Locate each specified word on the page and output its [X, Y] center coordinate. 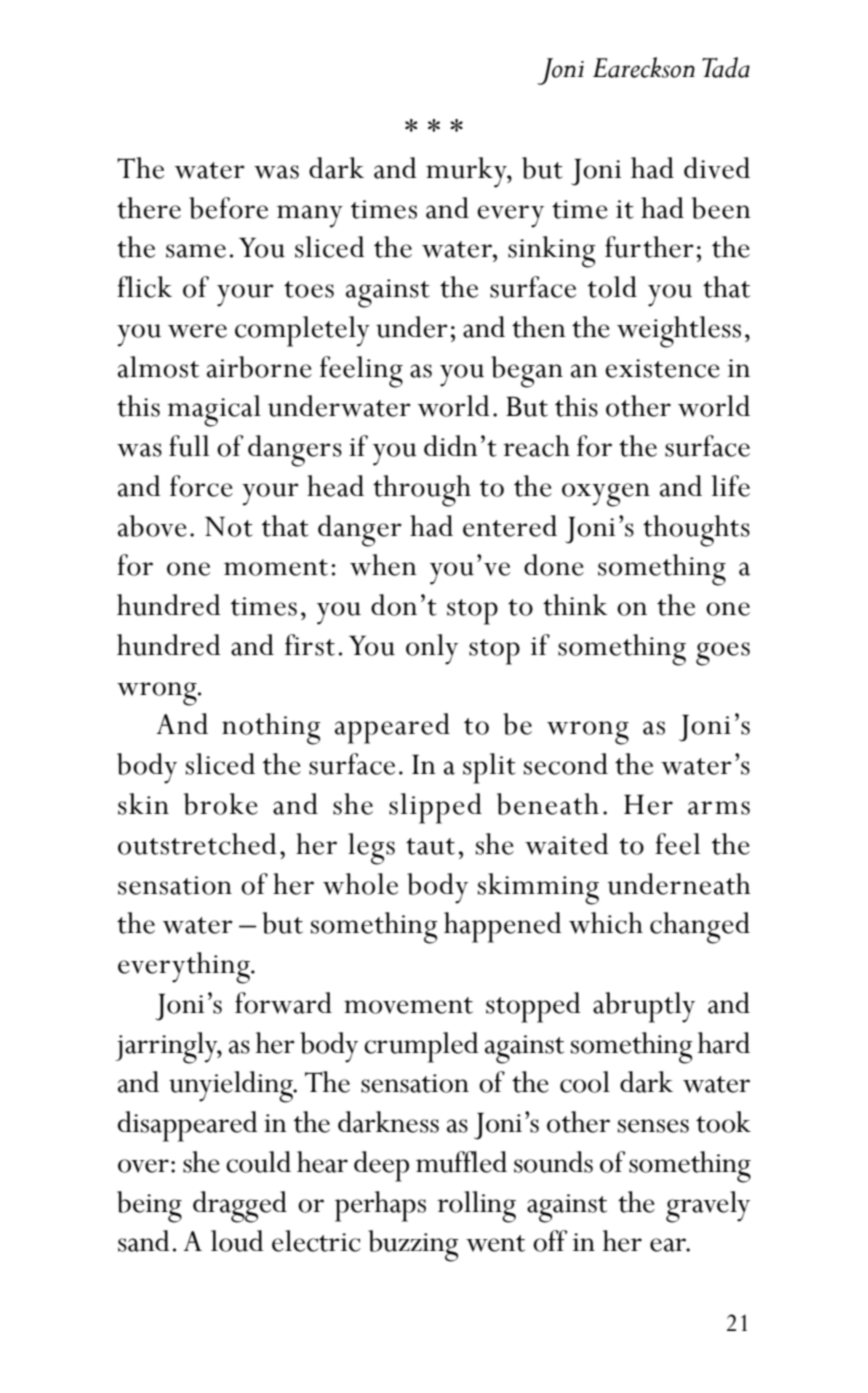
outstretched [197, 844]
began [527, 372]
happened [503, 927]
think [575, 605]
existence [662, 368]
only [432, 649]
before [228, 208]
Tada [726, 67]
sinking [551, 252]
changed [700, 928]
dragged [240, 1207]
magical [214, 411]
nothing [271, 729]
